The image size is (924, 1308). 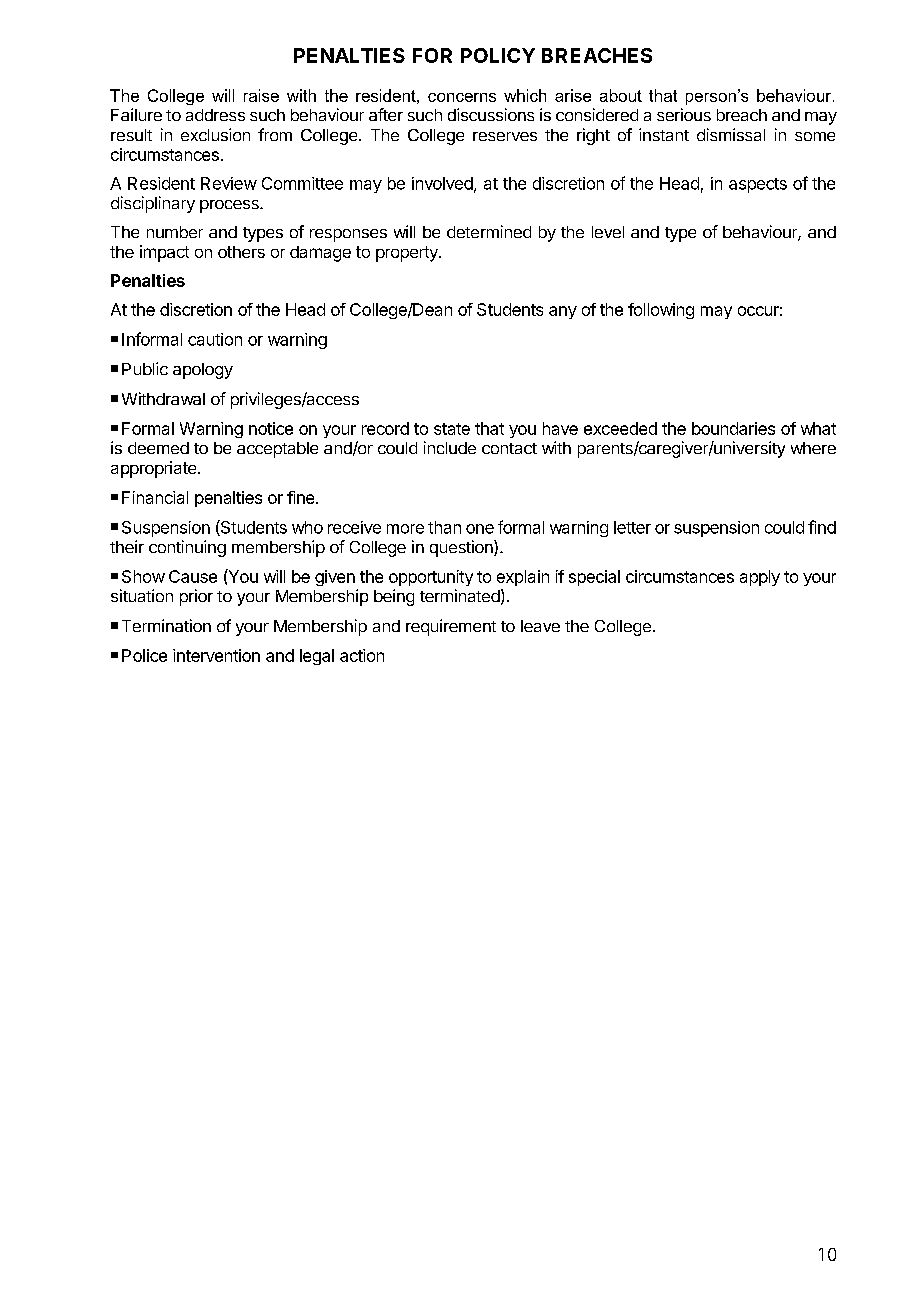 What do you see at coordinates (216, 655) in the page?
I see `intervention` at bounding box center [216, 655].
